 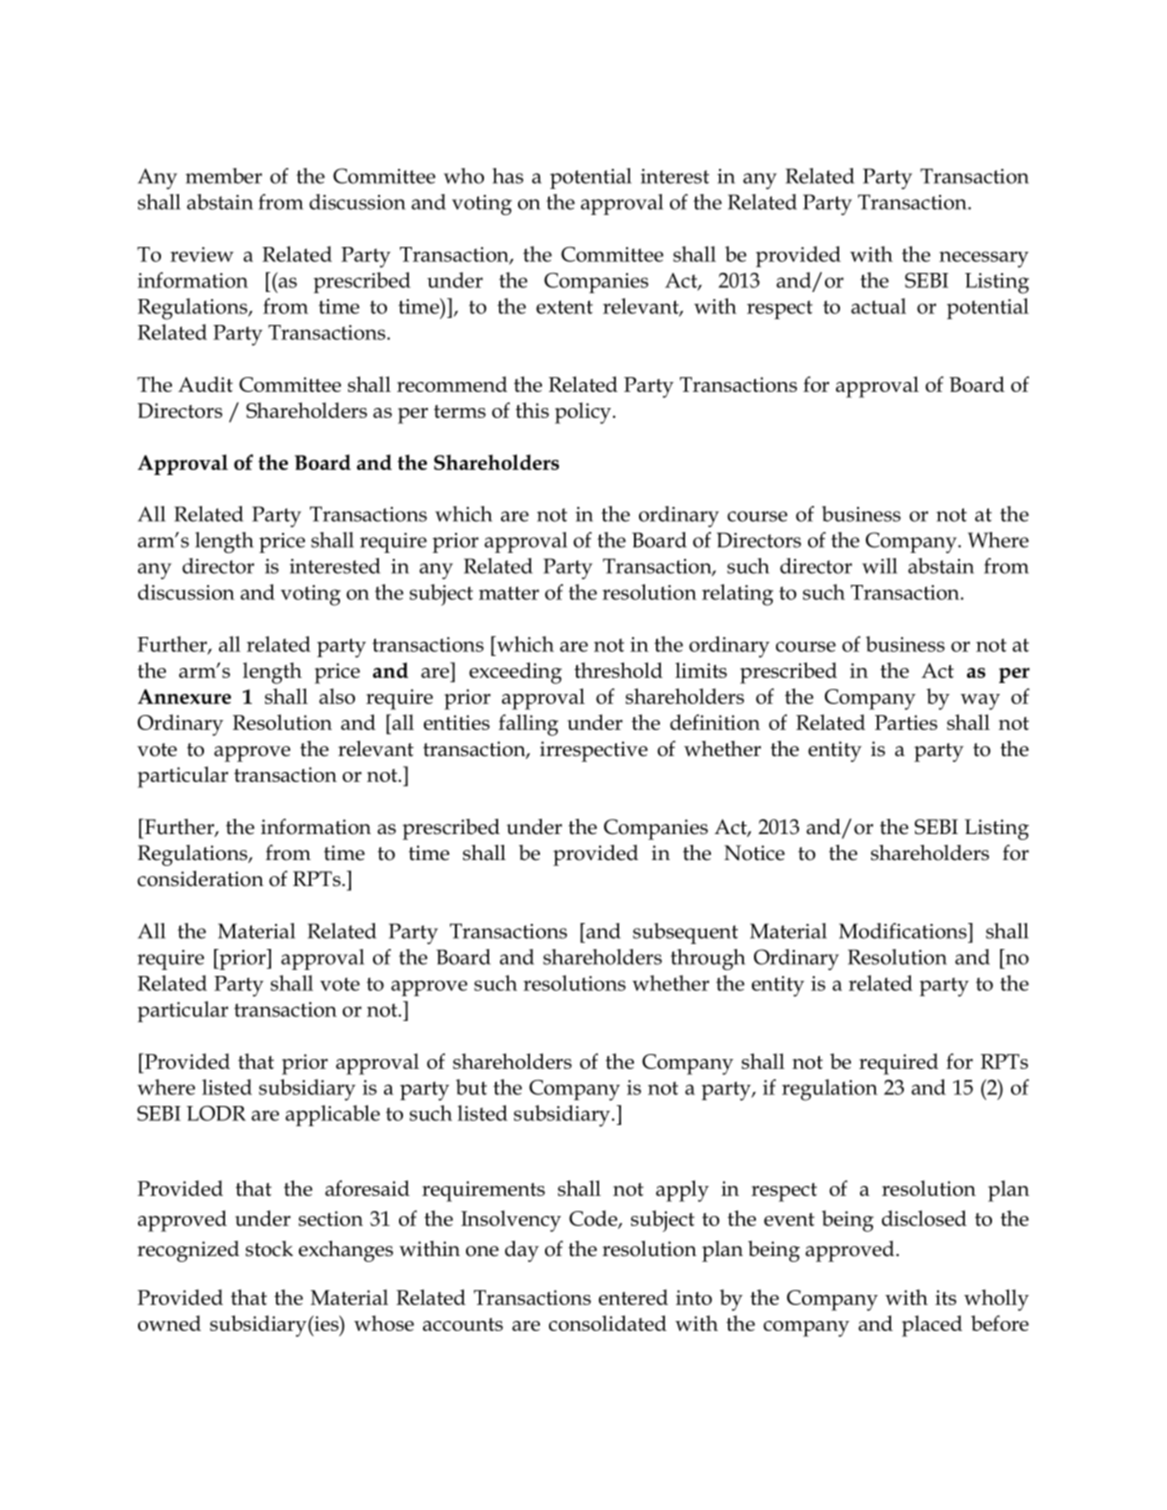 I want to click on stock, so click(x=269, y=1249).
